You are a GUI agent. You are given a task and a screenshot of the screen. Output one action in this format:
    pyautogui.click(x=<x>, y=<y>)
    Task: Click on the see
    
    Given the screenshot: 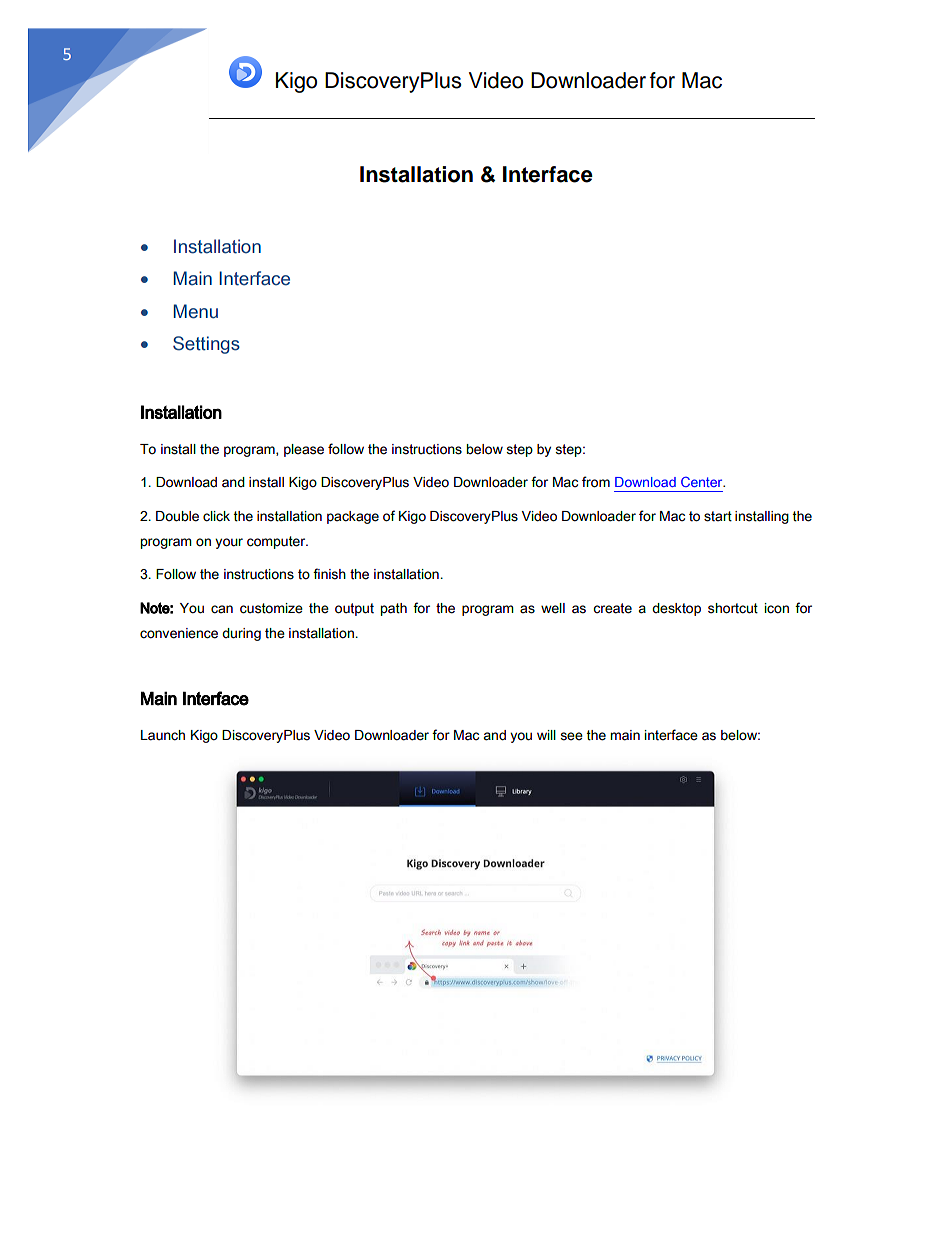 What is the action you would take?
    pyautogui.click(x=571, y=736)
